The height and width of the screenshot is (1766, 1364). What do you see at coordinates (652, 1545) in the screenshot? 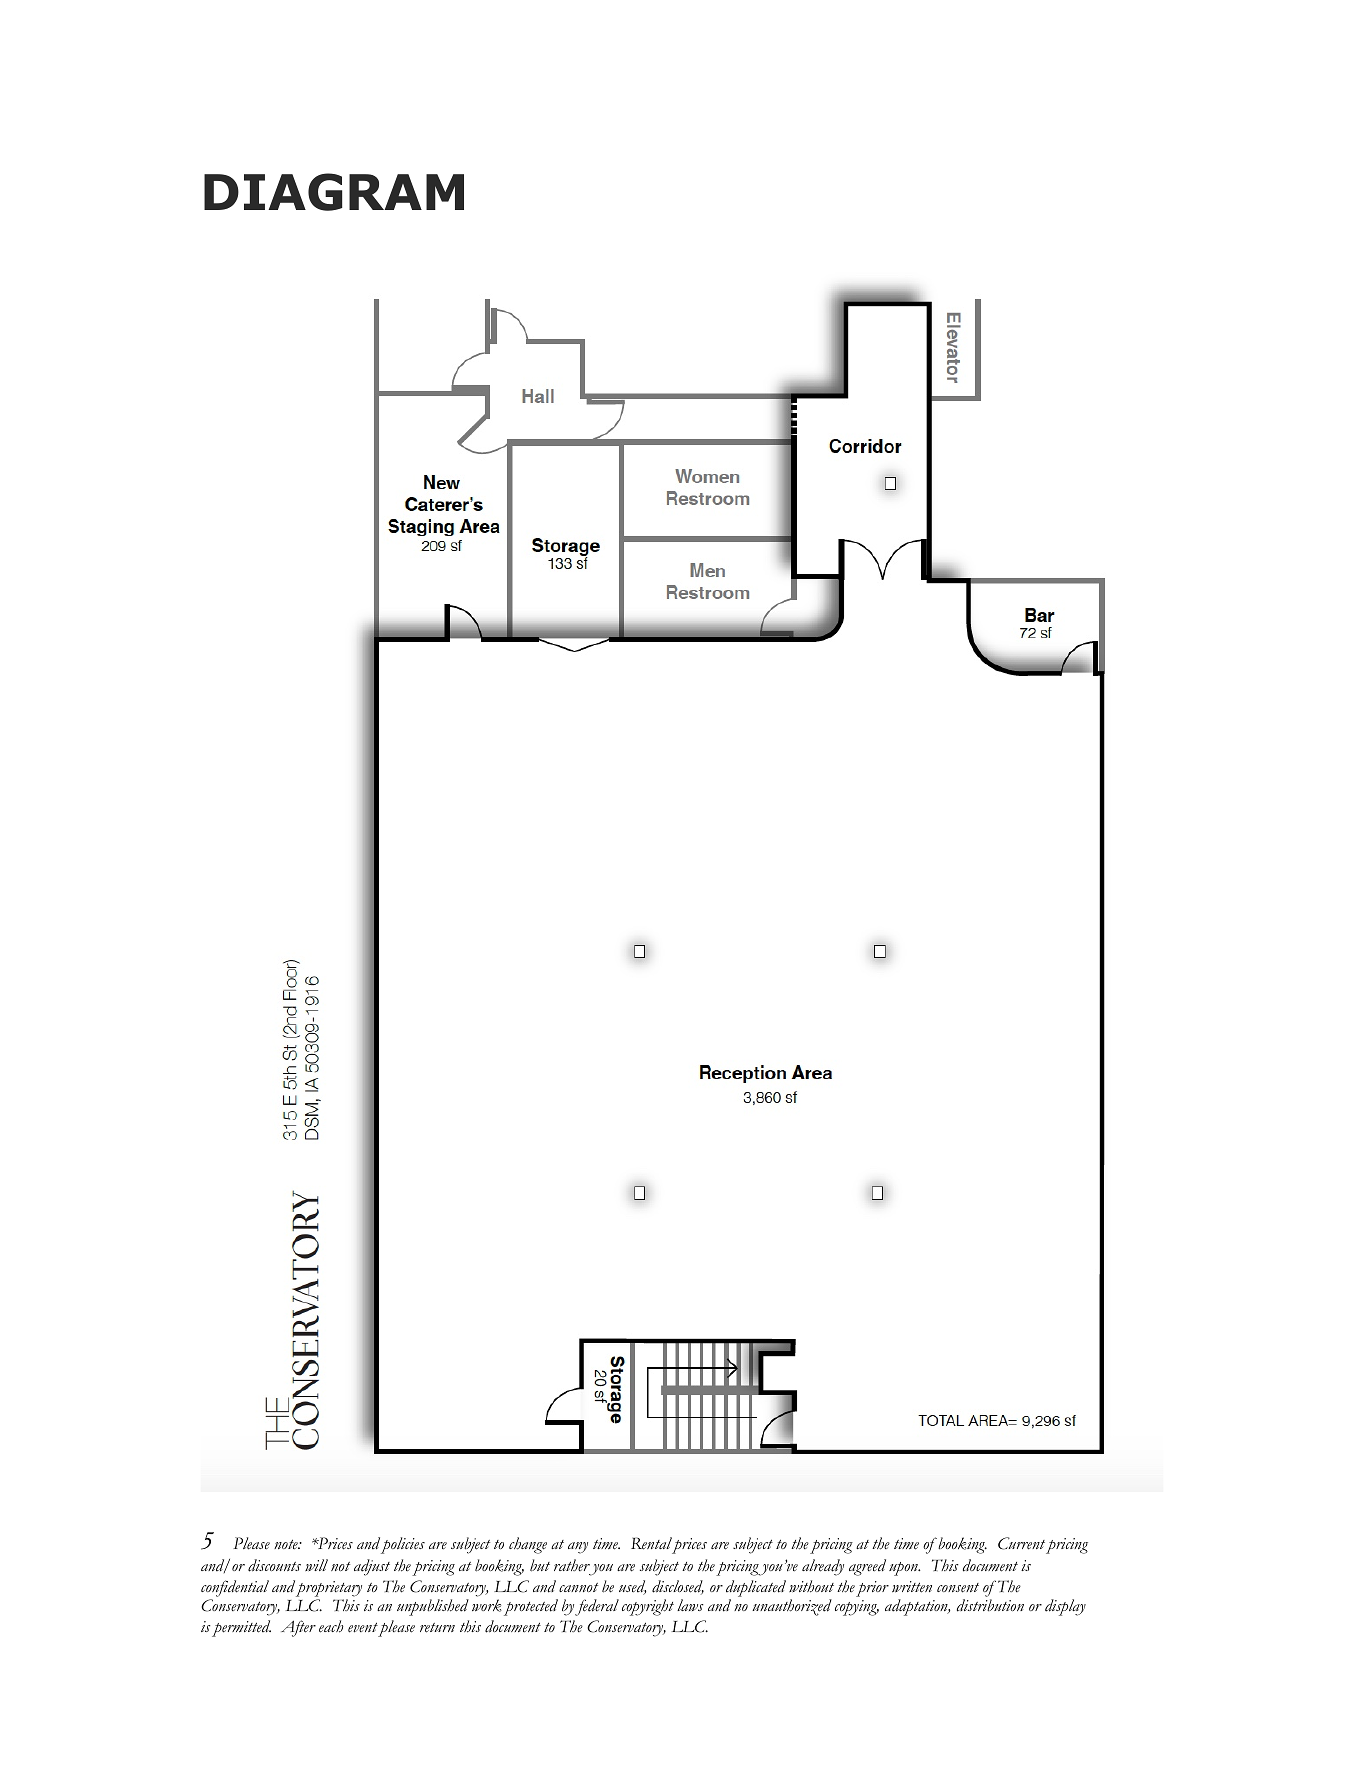
I see `Rental` at bounding box center [652, 1545].
